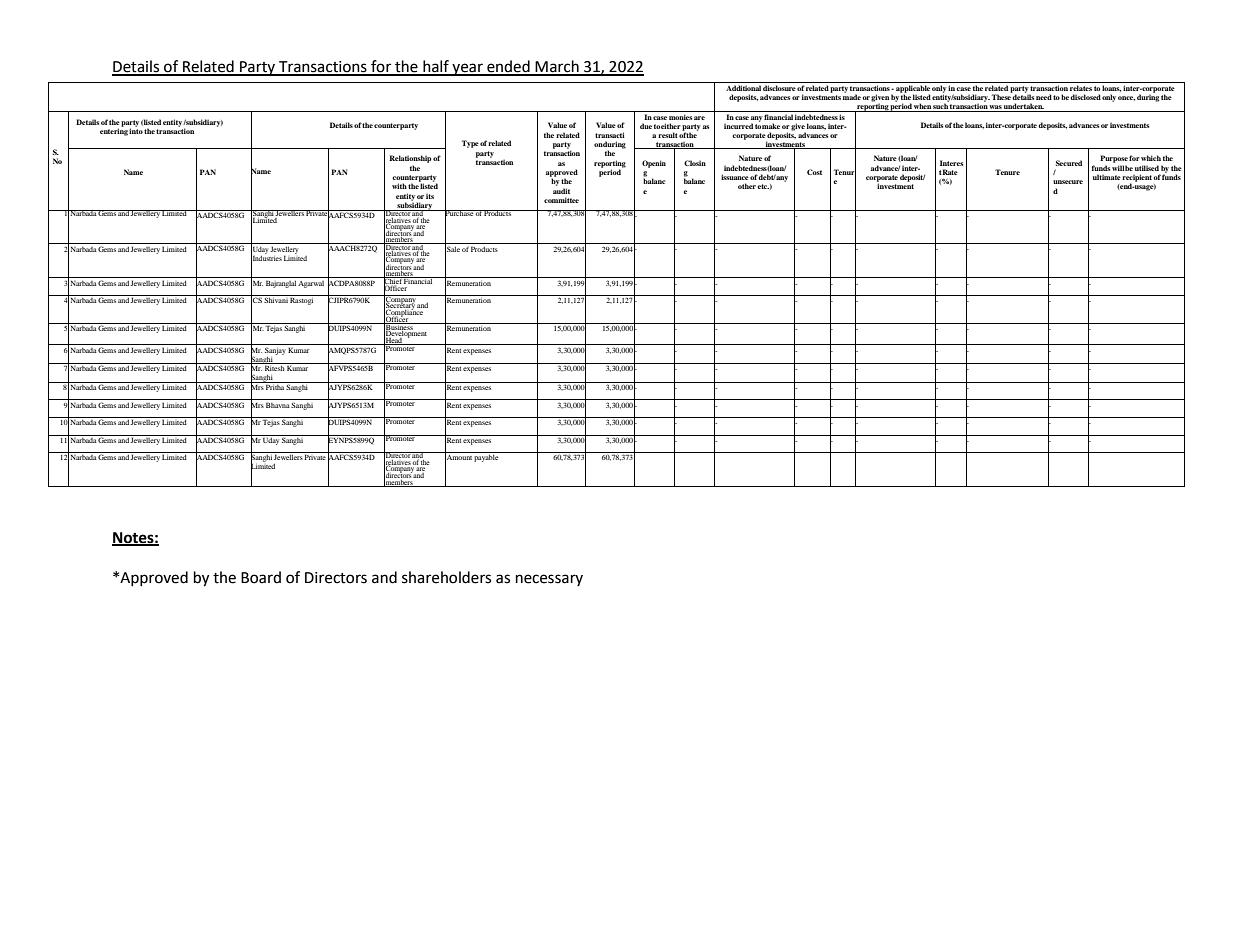  I want to click on half, so click(436, 67).
